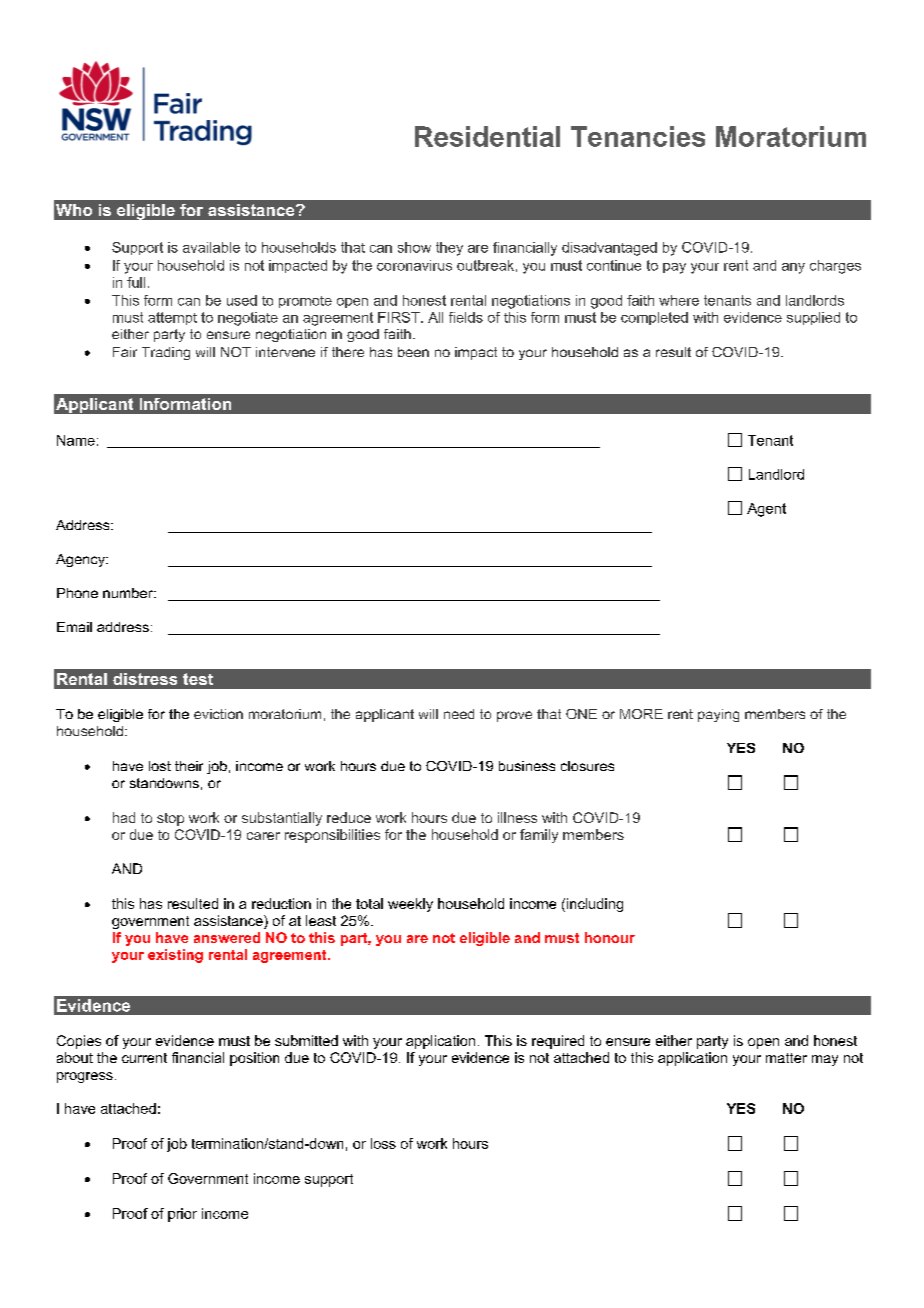  I want to click on paying, so click(718, 715).
